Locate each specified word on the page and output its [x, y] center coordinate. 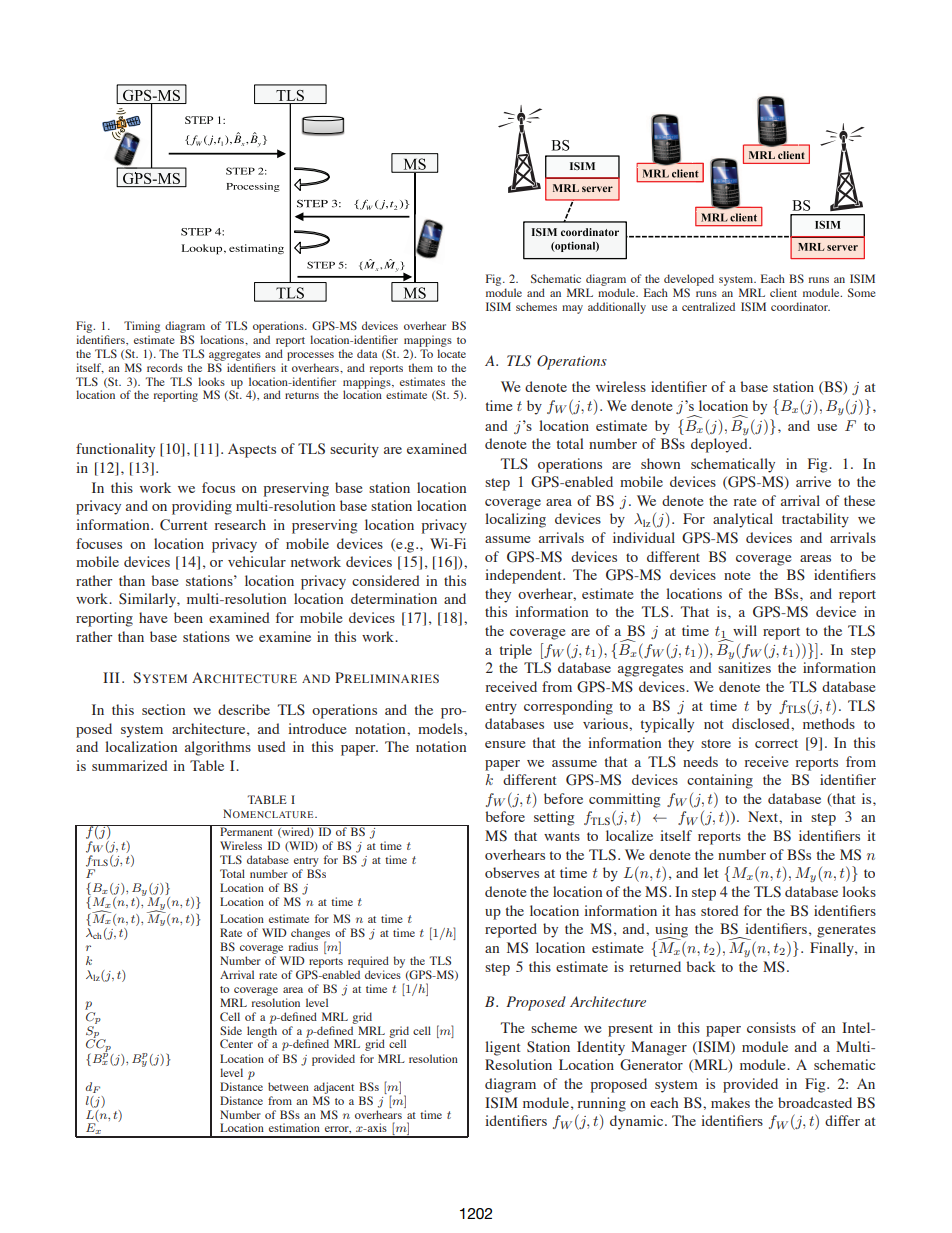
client [783, 292]
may [572, 309]
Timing [142, 327]
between [288, 1086]
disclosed [762, 723]
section [163, 709]
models [441, 728]
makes [730, 1102]
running [602, 1104]
